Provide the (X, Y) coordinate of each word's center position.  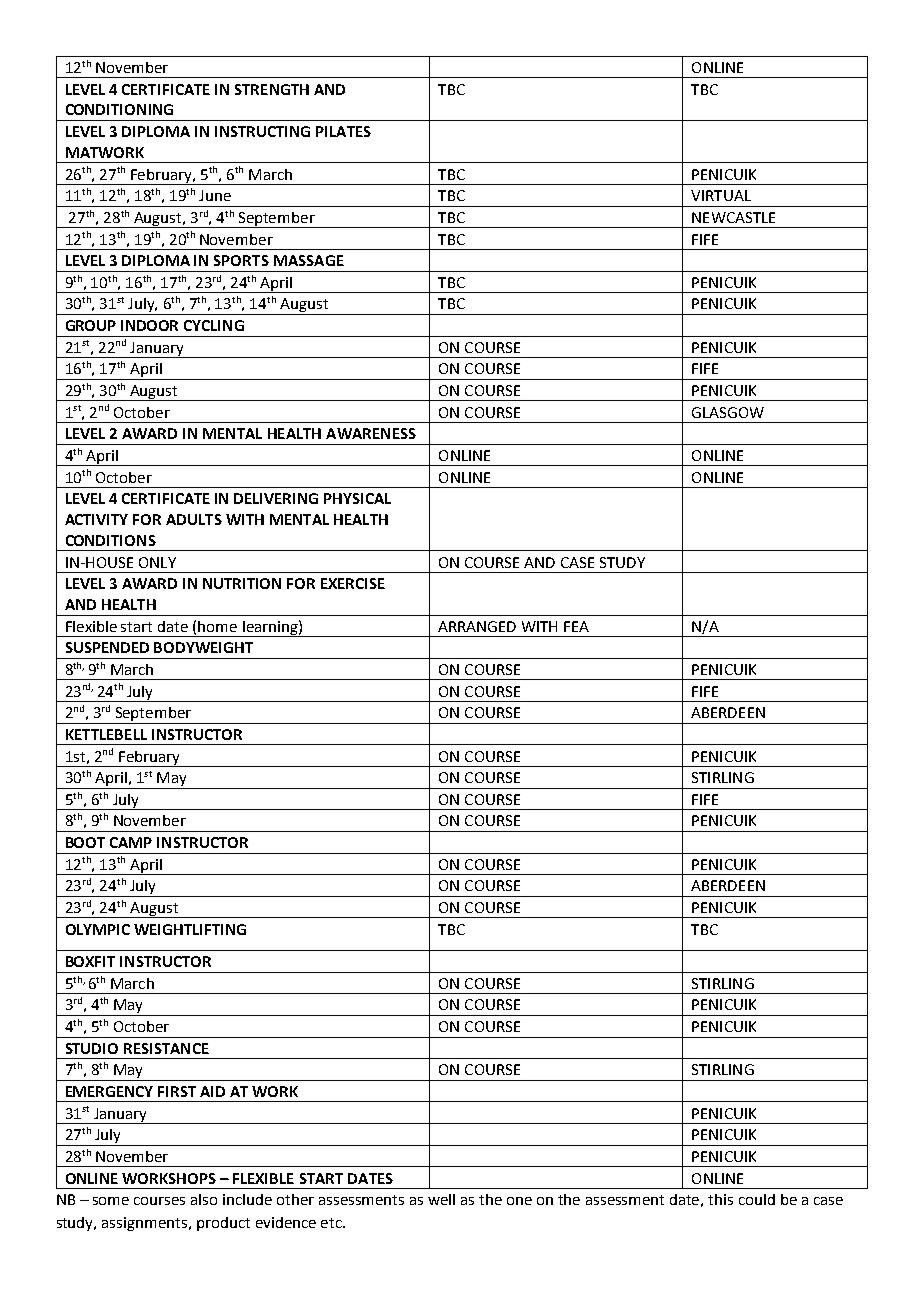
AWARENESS (371, 433)
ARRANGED (477, 626)
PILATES (343, 131)
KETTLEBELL (106, 734)
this (720, 1199)
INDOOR (149, 325)
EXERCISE (353, 583)
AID (212, 1091)
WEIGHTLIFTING (190, 929)
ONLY (157, 562)
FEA (576, 626)
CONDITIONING (119, 109)
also (204, 1199)
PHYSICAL (357, 498)
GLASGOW (728, 412)
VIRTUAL (721, 195)
